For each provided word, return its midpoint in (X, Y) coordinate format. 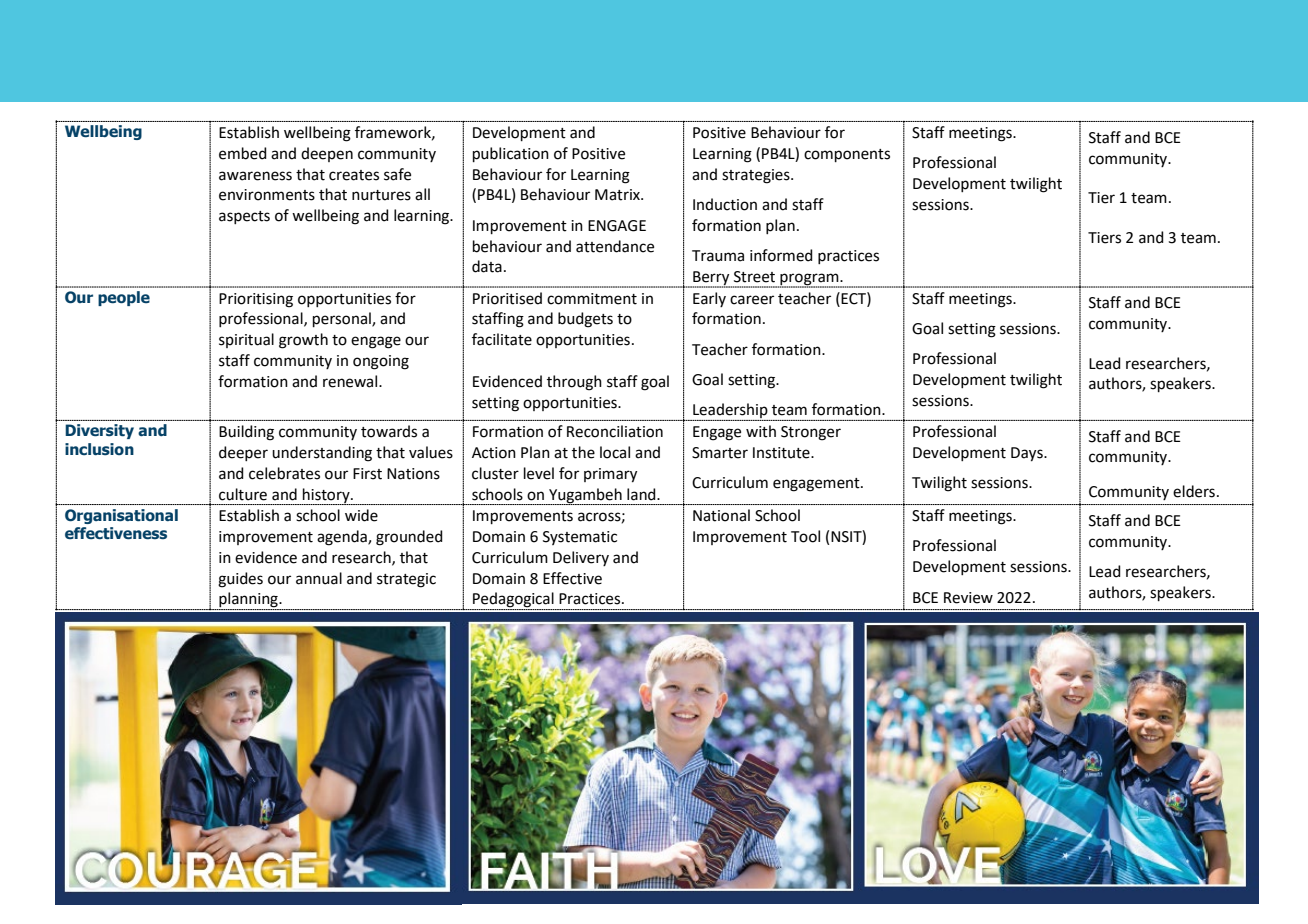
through (574, 383)
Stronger (811, 433)
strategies (757, 176)
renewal (351, 381)
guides (240, 580)
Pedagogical (513, 601)
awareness (255, 176)
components (847, 155)
